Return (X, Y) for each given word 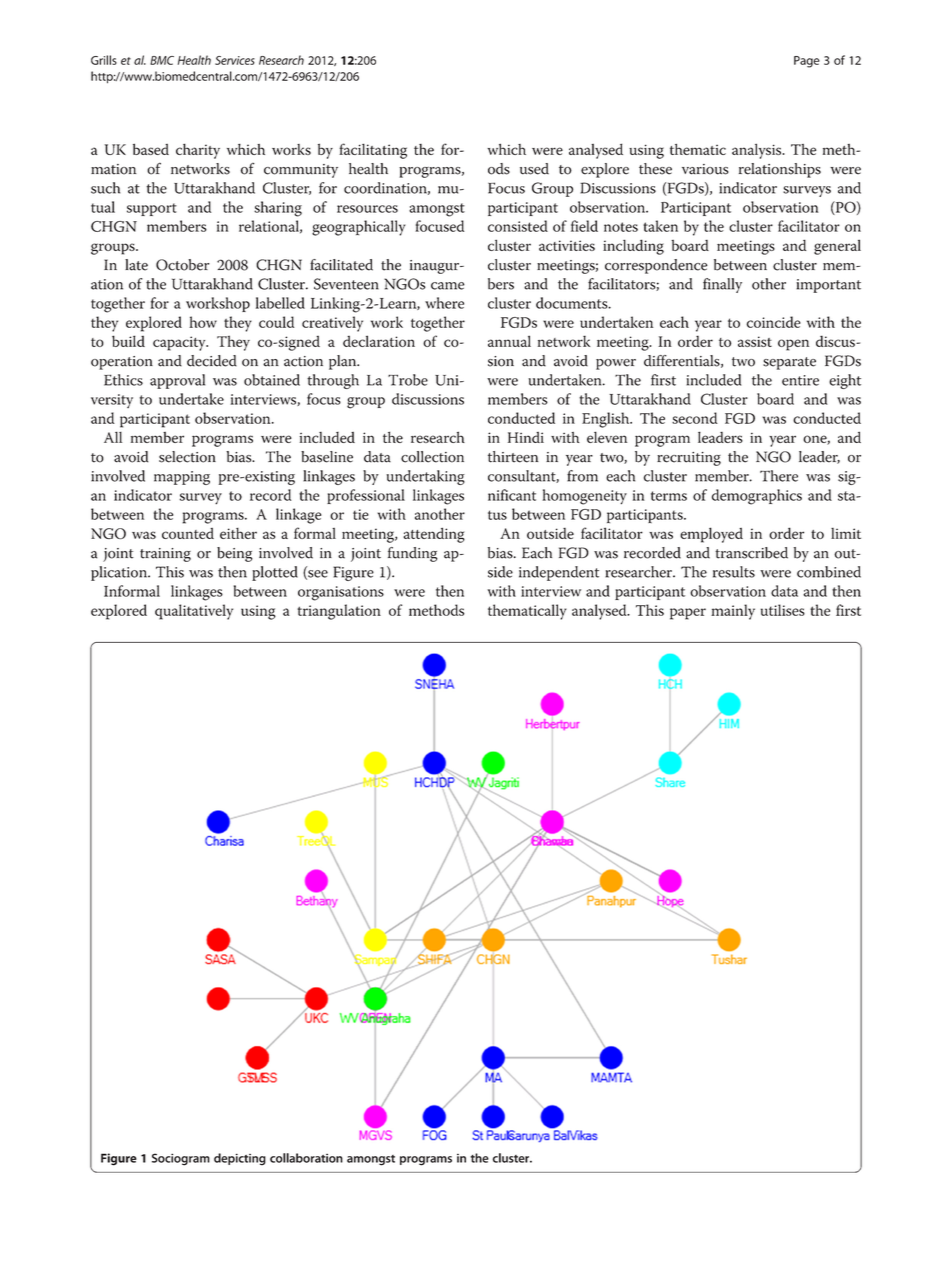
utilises (783, 610)
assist (755, 341)
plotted (275, 573)
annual (509, 341)
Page (807, 62)
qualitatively (194, 612)
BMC (162, 60)
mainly (733, 612)
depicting (240, 1159)
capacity (180, 343)
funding (413, 554)
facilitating (373, 151)
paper (688, 614)
